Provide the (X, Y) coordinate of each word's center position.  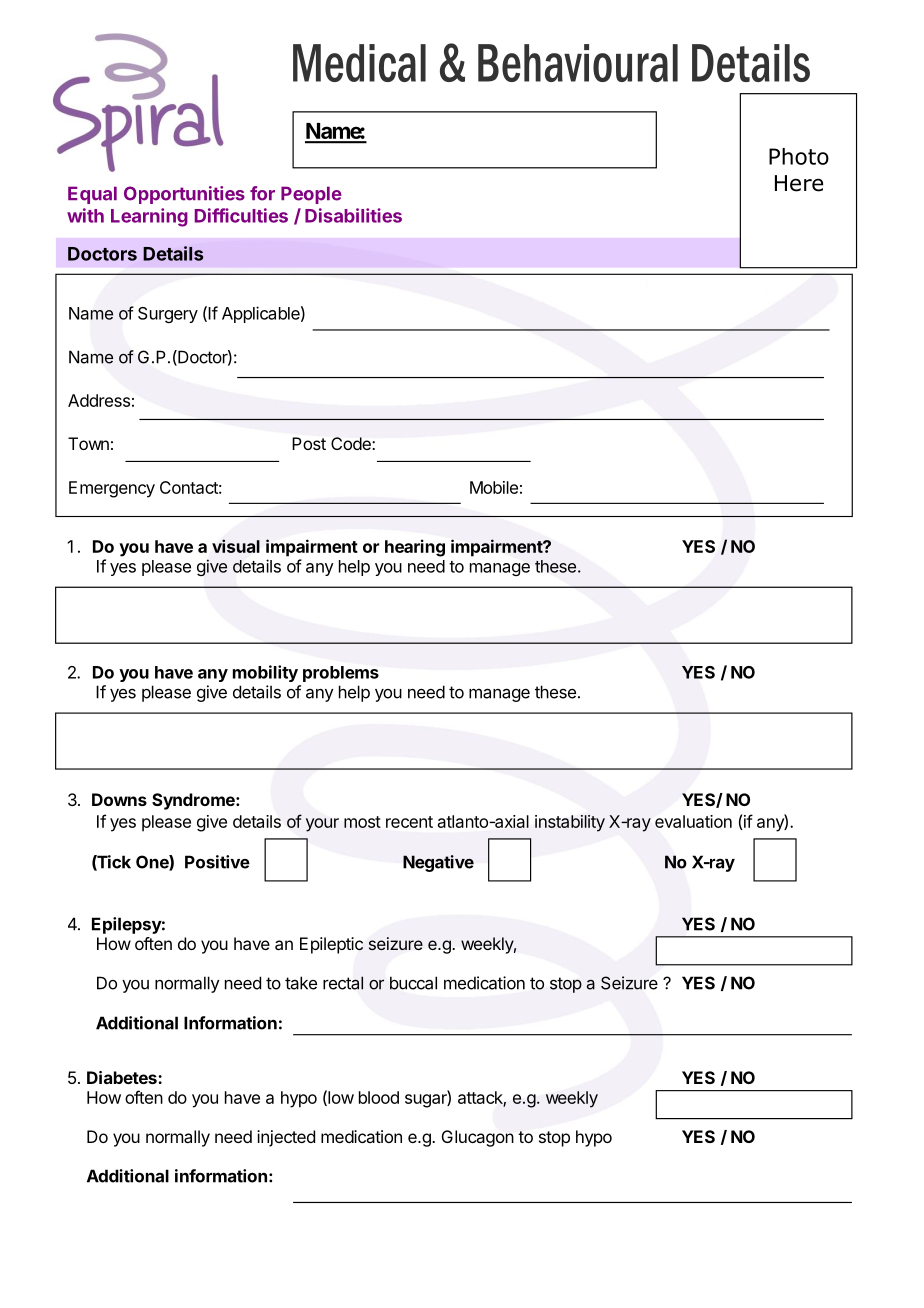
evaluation (693, 821)
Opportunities (184, 195)
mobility (265, 673)
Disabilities (353, 215)
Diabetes (123, 1077)
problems (341, 674)
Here (799, 183)
